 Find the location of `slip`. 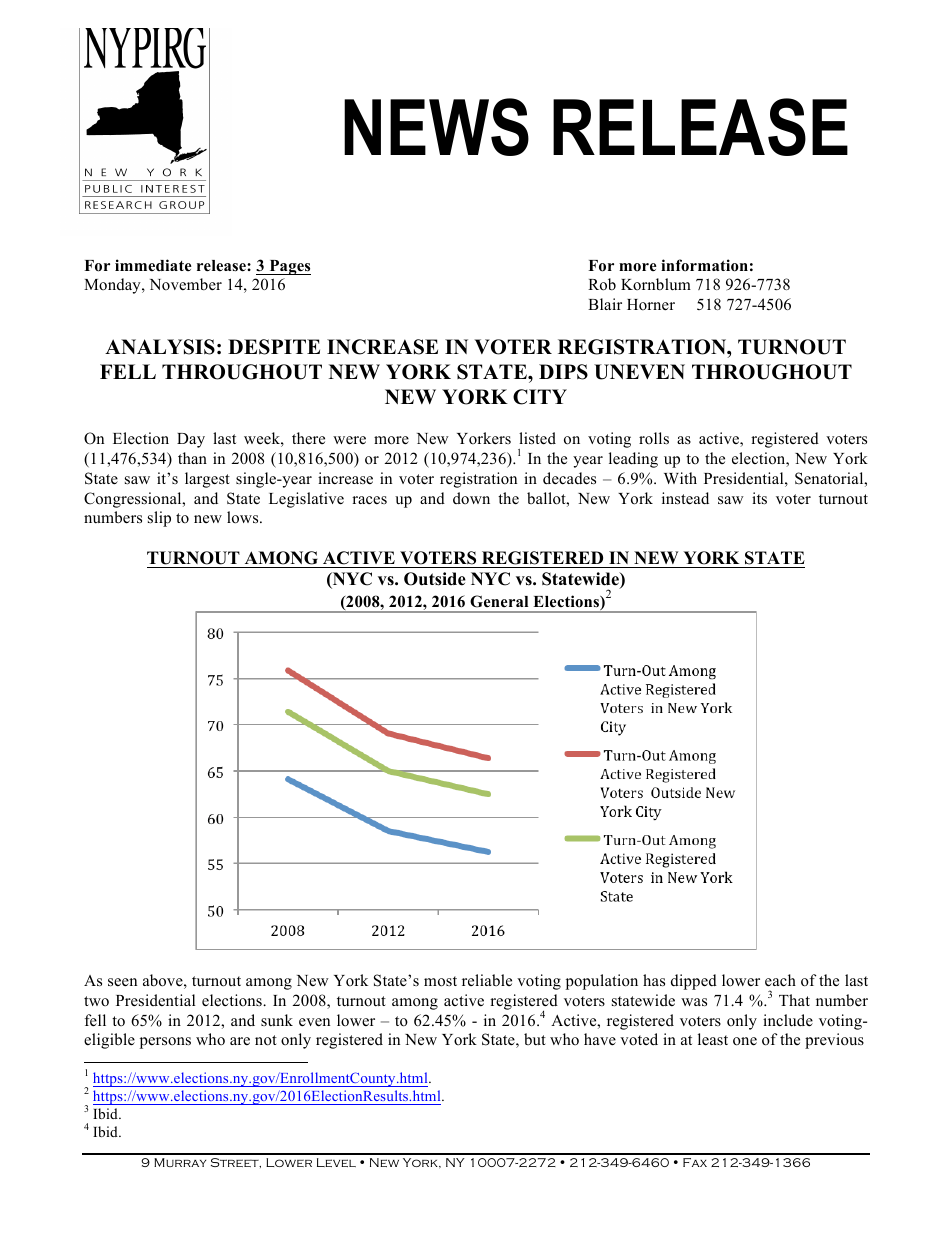

slip is located at coordinates (159, 519).
